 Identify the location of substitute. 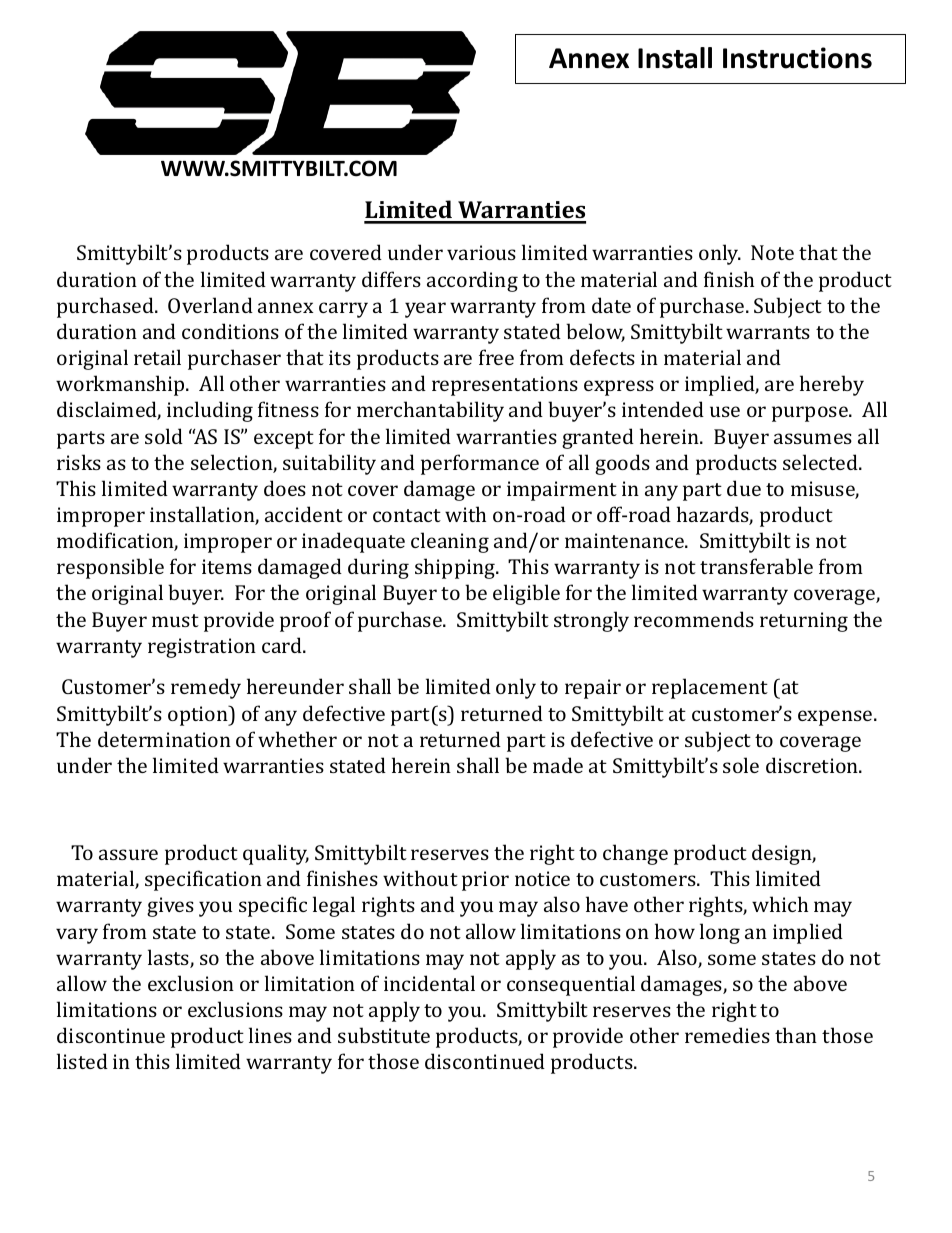
(384, 1035).
